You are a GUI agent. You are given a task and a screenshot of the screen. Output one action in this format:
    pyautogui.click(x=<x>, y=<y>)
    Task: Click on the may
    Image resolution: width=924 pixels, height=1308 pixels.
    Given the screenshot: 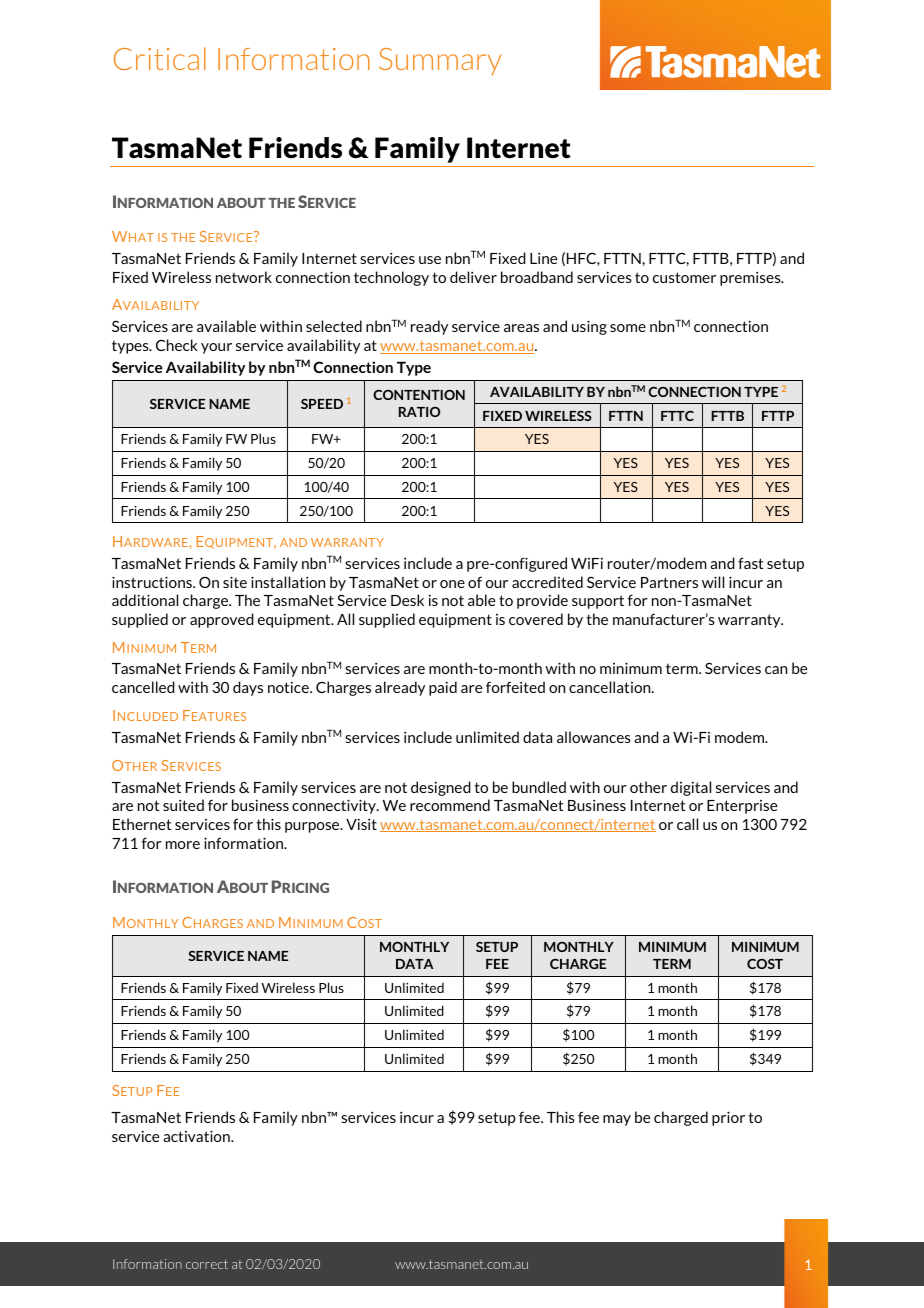 What is the action you would take?
    pyautogui.click(x=617, y=1120)
